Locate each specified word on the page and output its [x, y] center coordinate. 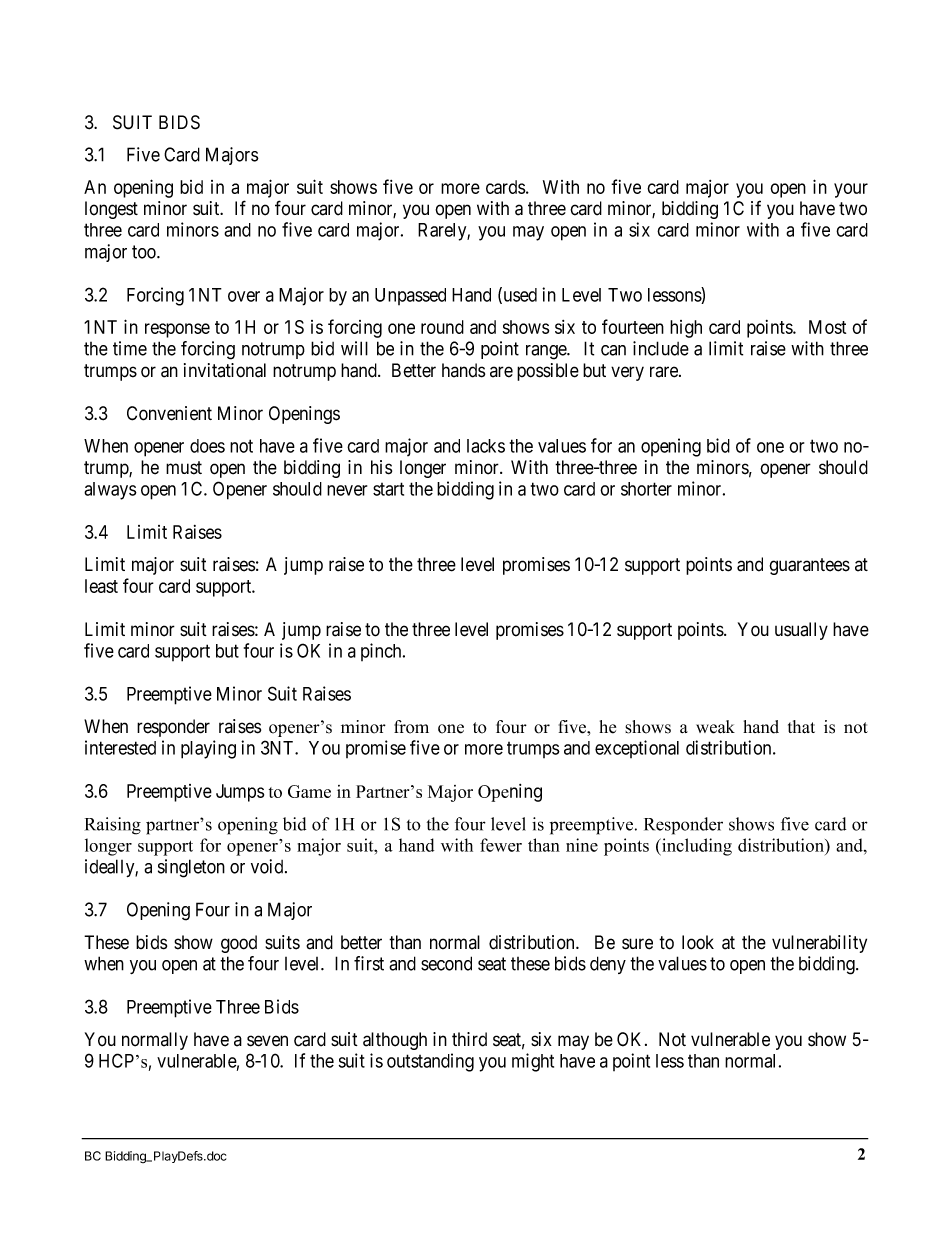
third [469, 1039]
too [145, 252]
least [101, 586]
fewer [501, 845]
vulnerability [819, 944]
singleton [191, 868]
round [442, 327]
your [851, 190]
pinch [382, 652]
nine [582, 845]
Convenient [169, 413]
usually [801, 631]
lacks [486, 446]
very [627, 373]
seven [267, 1041]
